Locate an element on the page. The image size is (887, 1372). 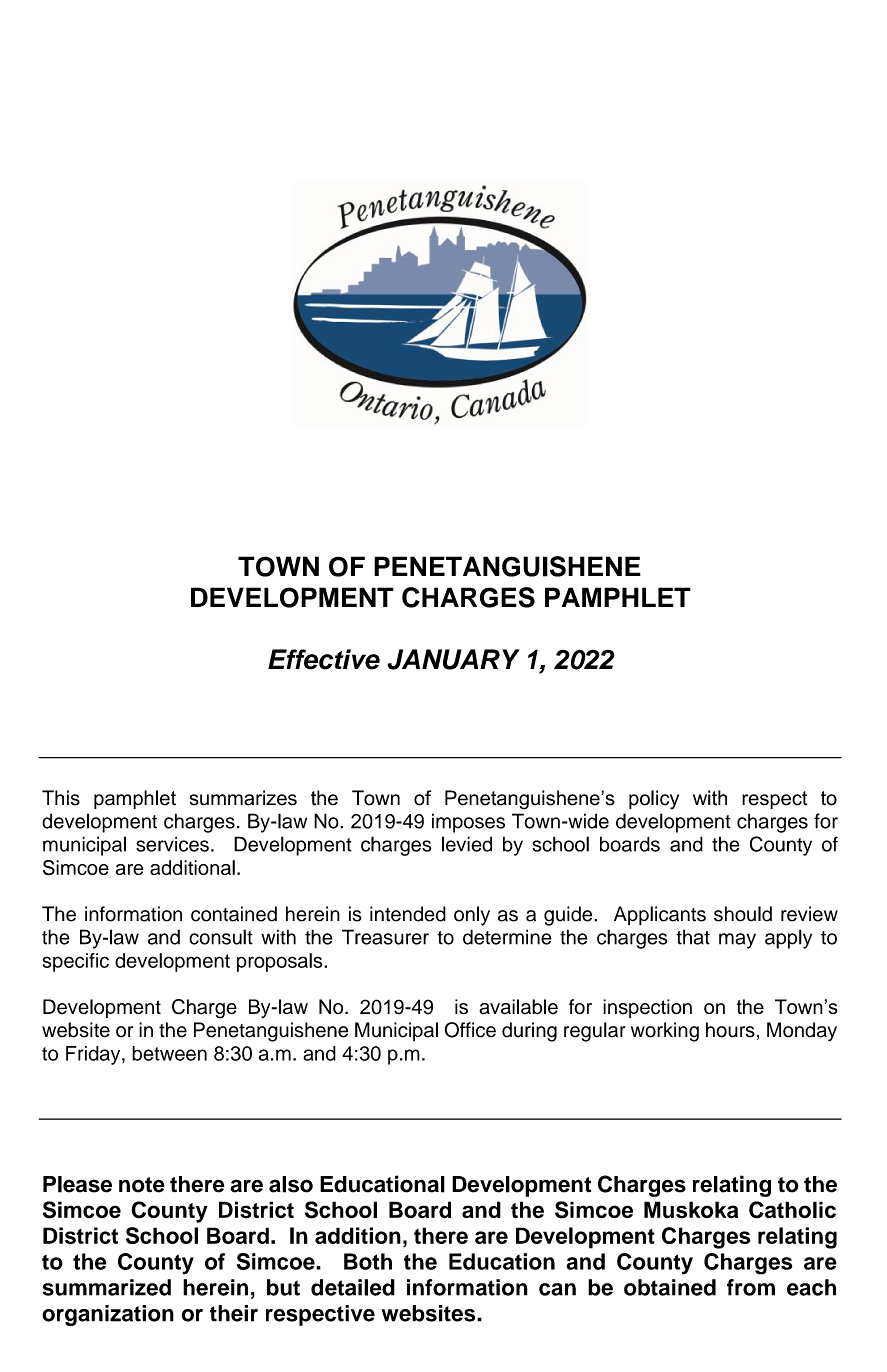
JANUARY is located at coordinates (453, 659).
